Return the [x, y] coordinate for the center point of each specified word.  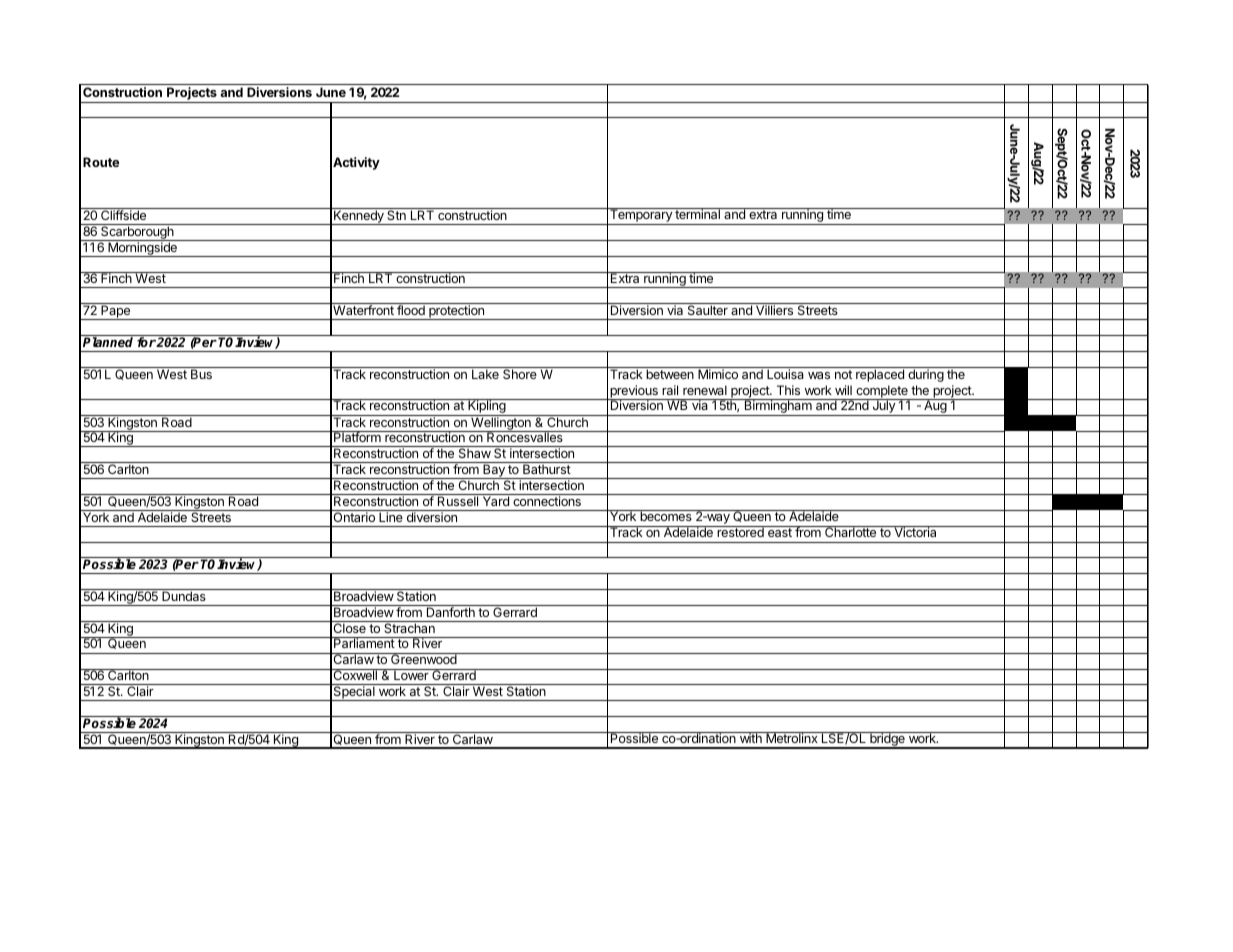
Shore [520, 374]
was [819, 375]
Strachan [409, 627]
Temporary [641, 216]
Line [391, 516]
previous [634, 392]
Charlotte [851, 531]
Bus [201, 374]
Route [101, 162]
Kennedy [359, 217]
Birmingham [778, 407]
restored [740, 531]
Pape [115, 312]
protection [456, 312]
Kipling [487, 407]
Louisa [785, 374]
